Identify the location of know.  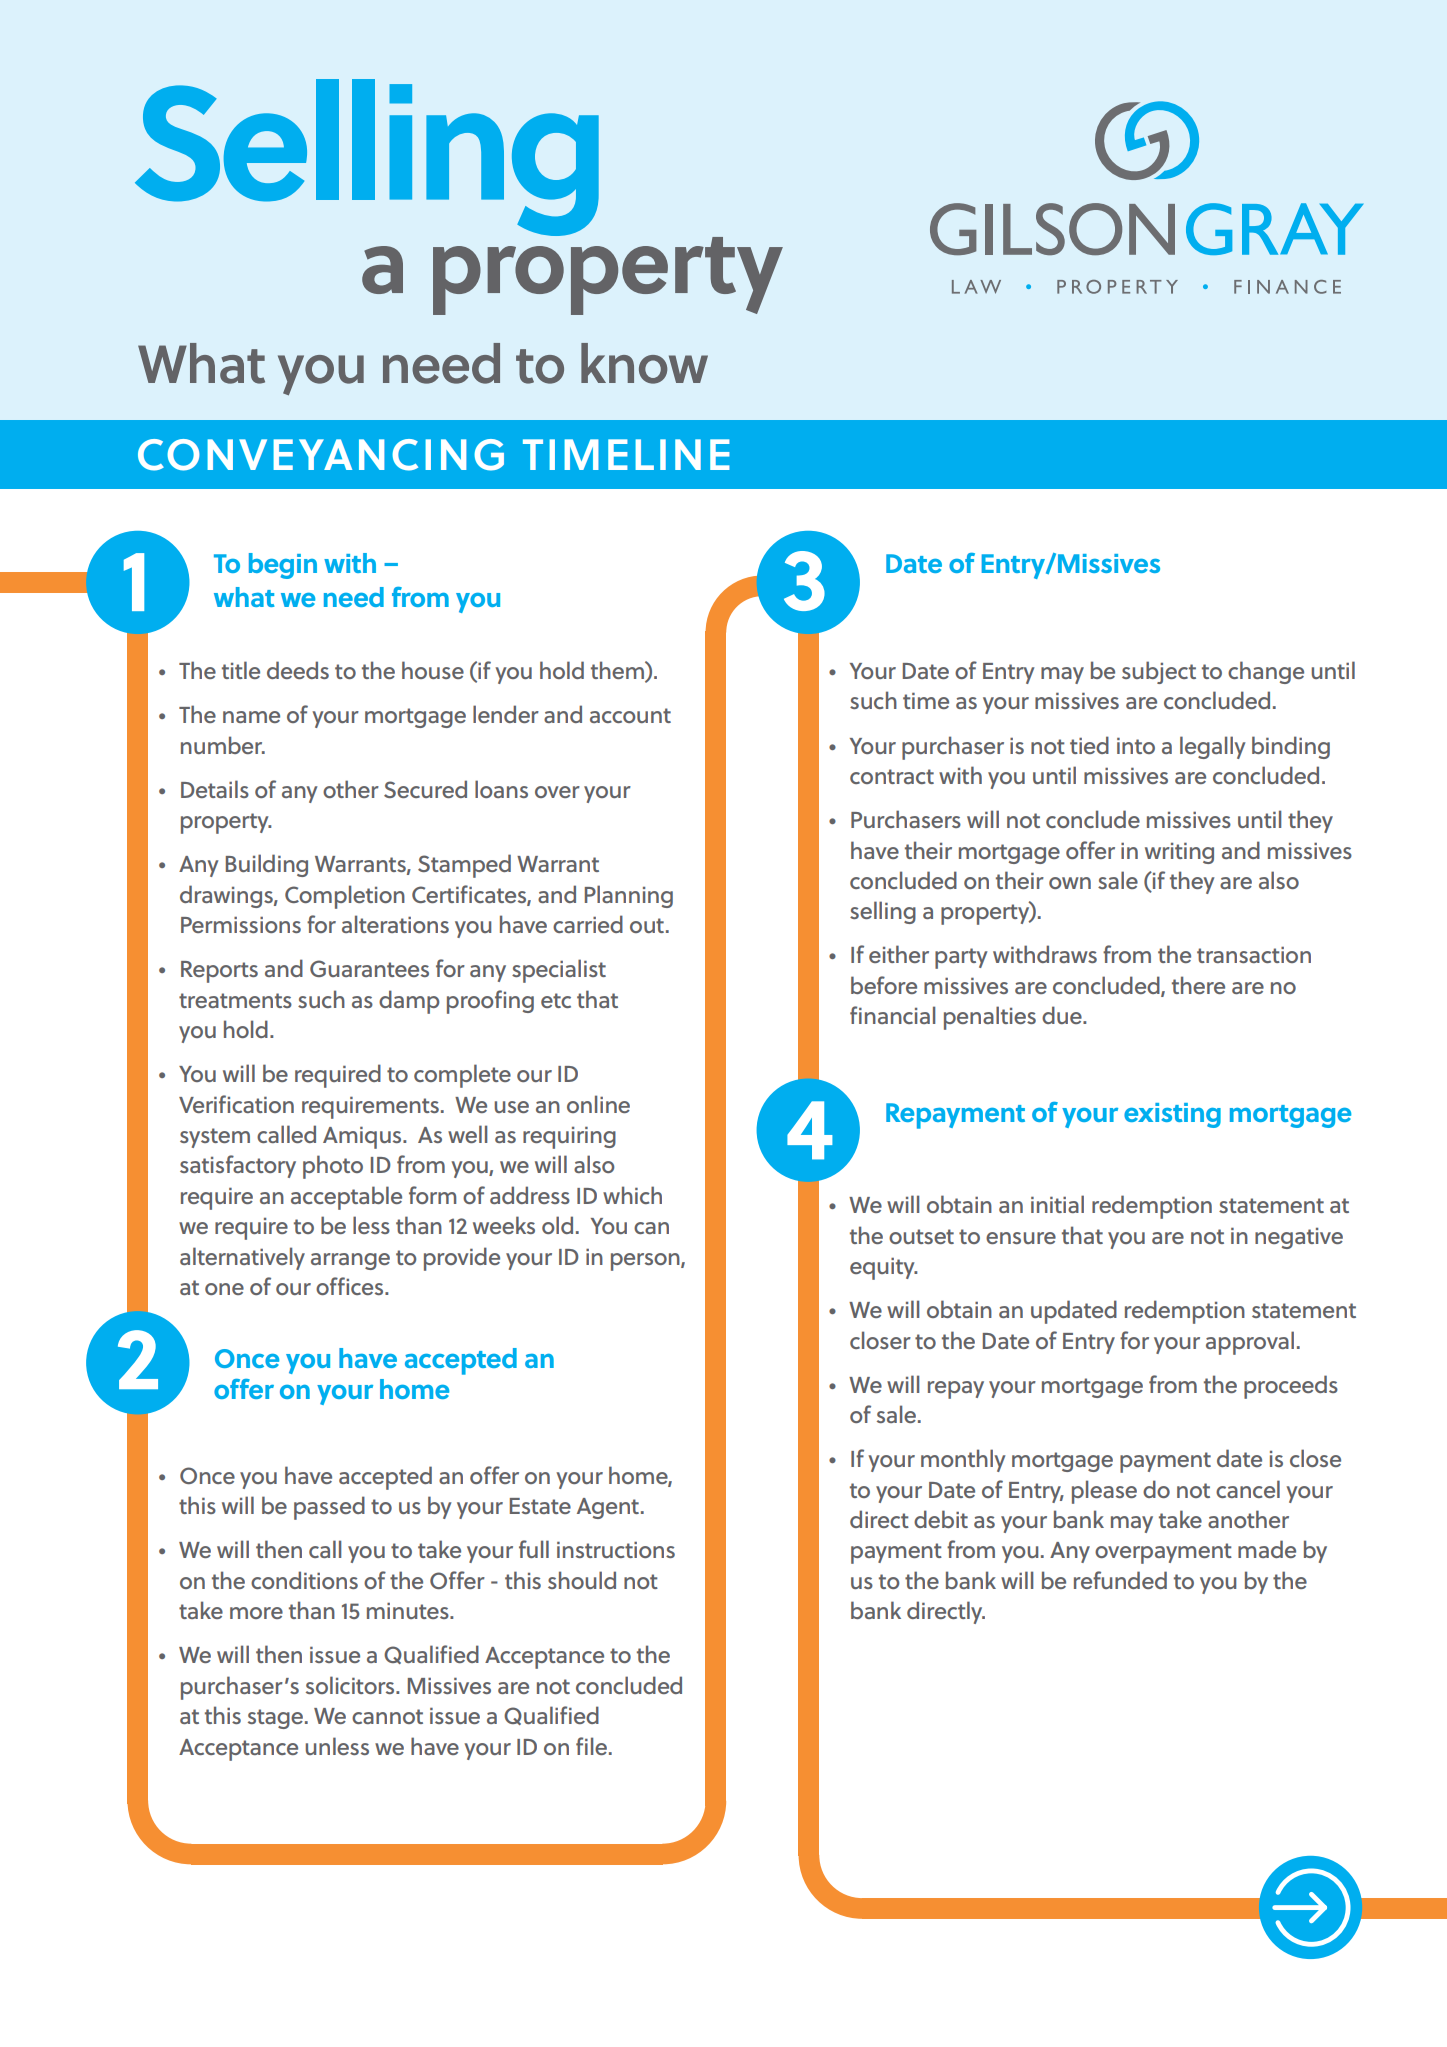
(644, 363).
